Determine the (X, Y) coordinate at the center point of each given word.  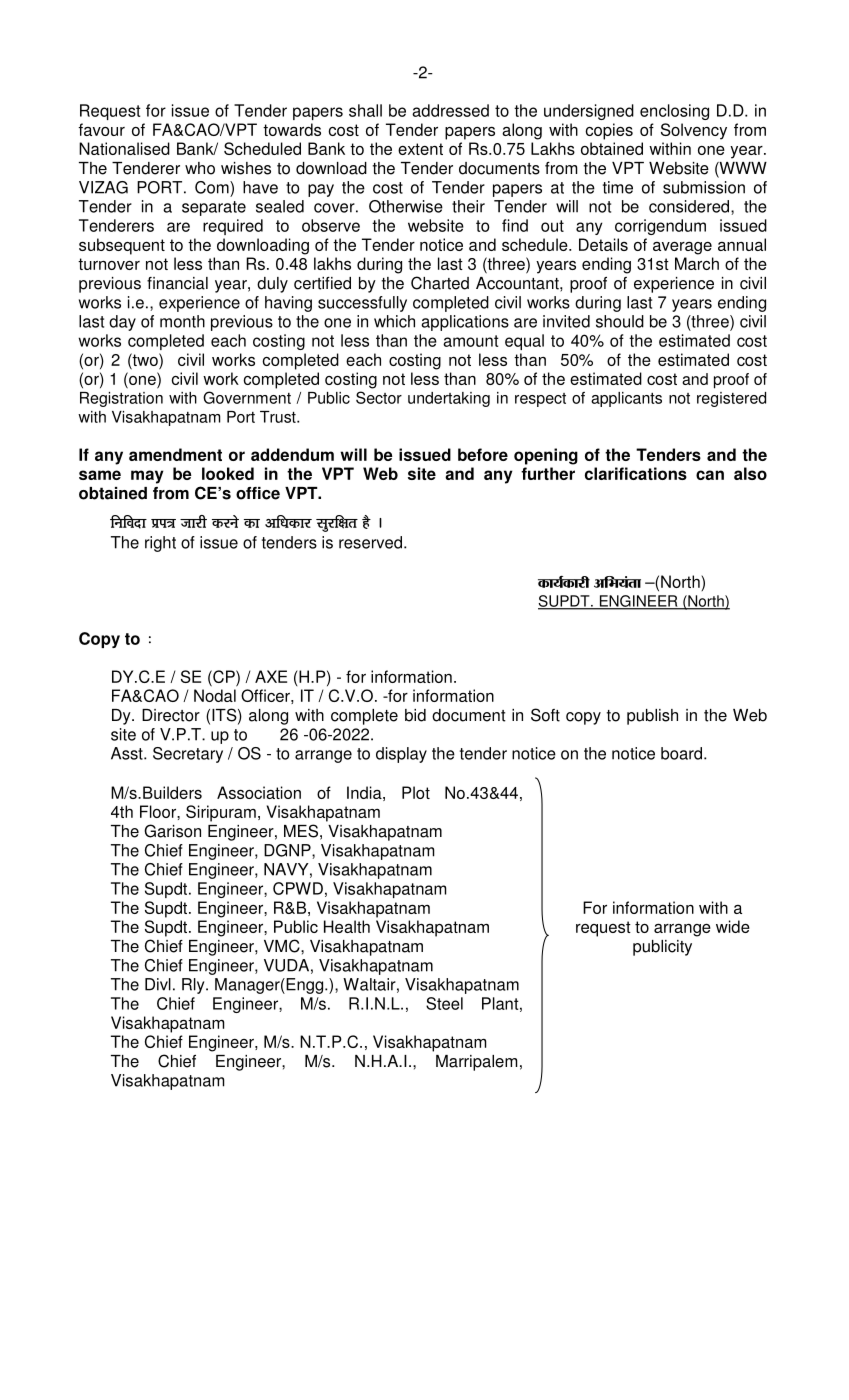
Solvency (694, 131)
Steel (444, 1003)
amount (471, 341)
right (160, 544)
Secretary (188, 755)
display (401, 755)
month (182, 321)
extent (420, 149)
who (200, 168)
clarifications (636, 473)
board (681, 753)
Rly (194, 986)
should (620, 321)
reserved (370, 542)
